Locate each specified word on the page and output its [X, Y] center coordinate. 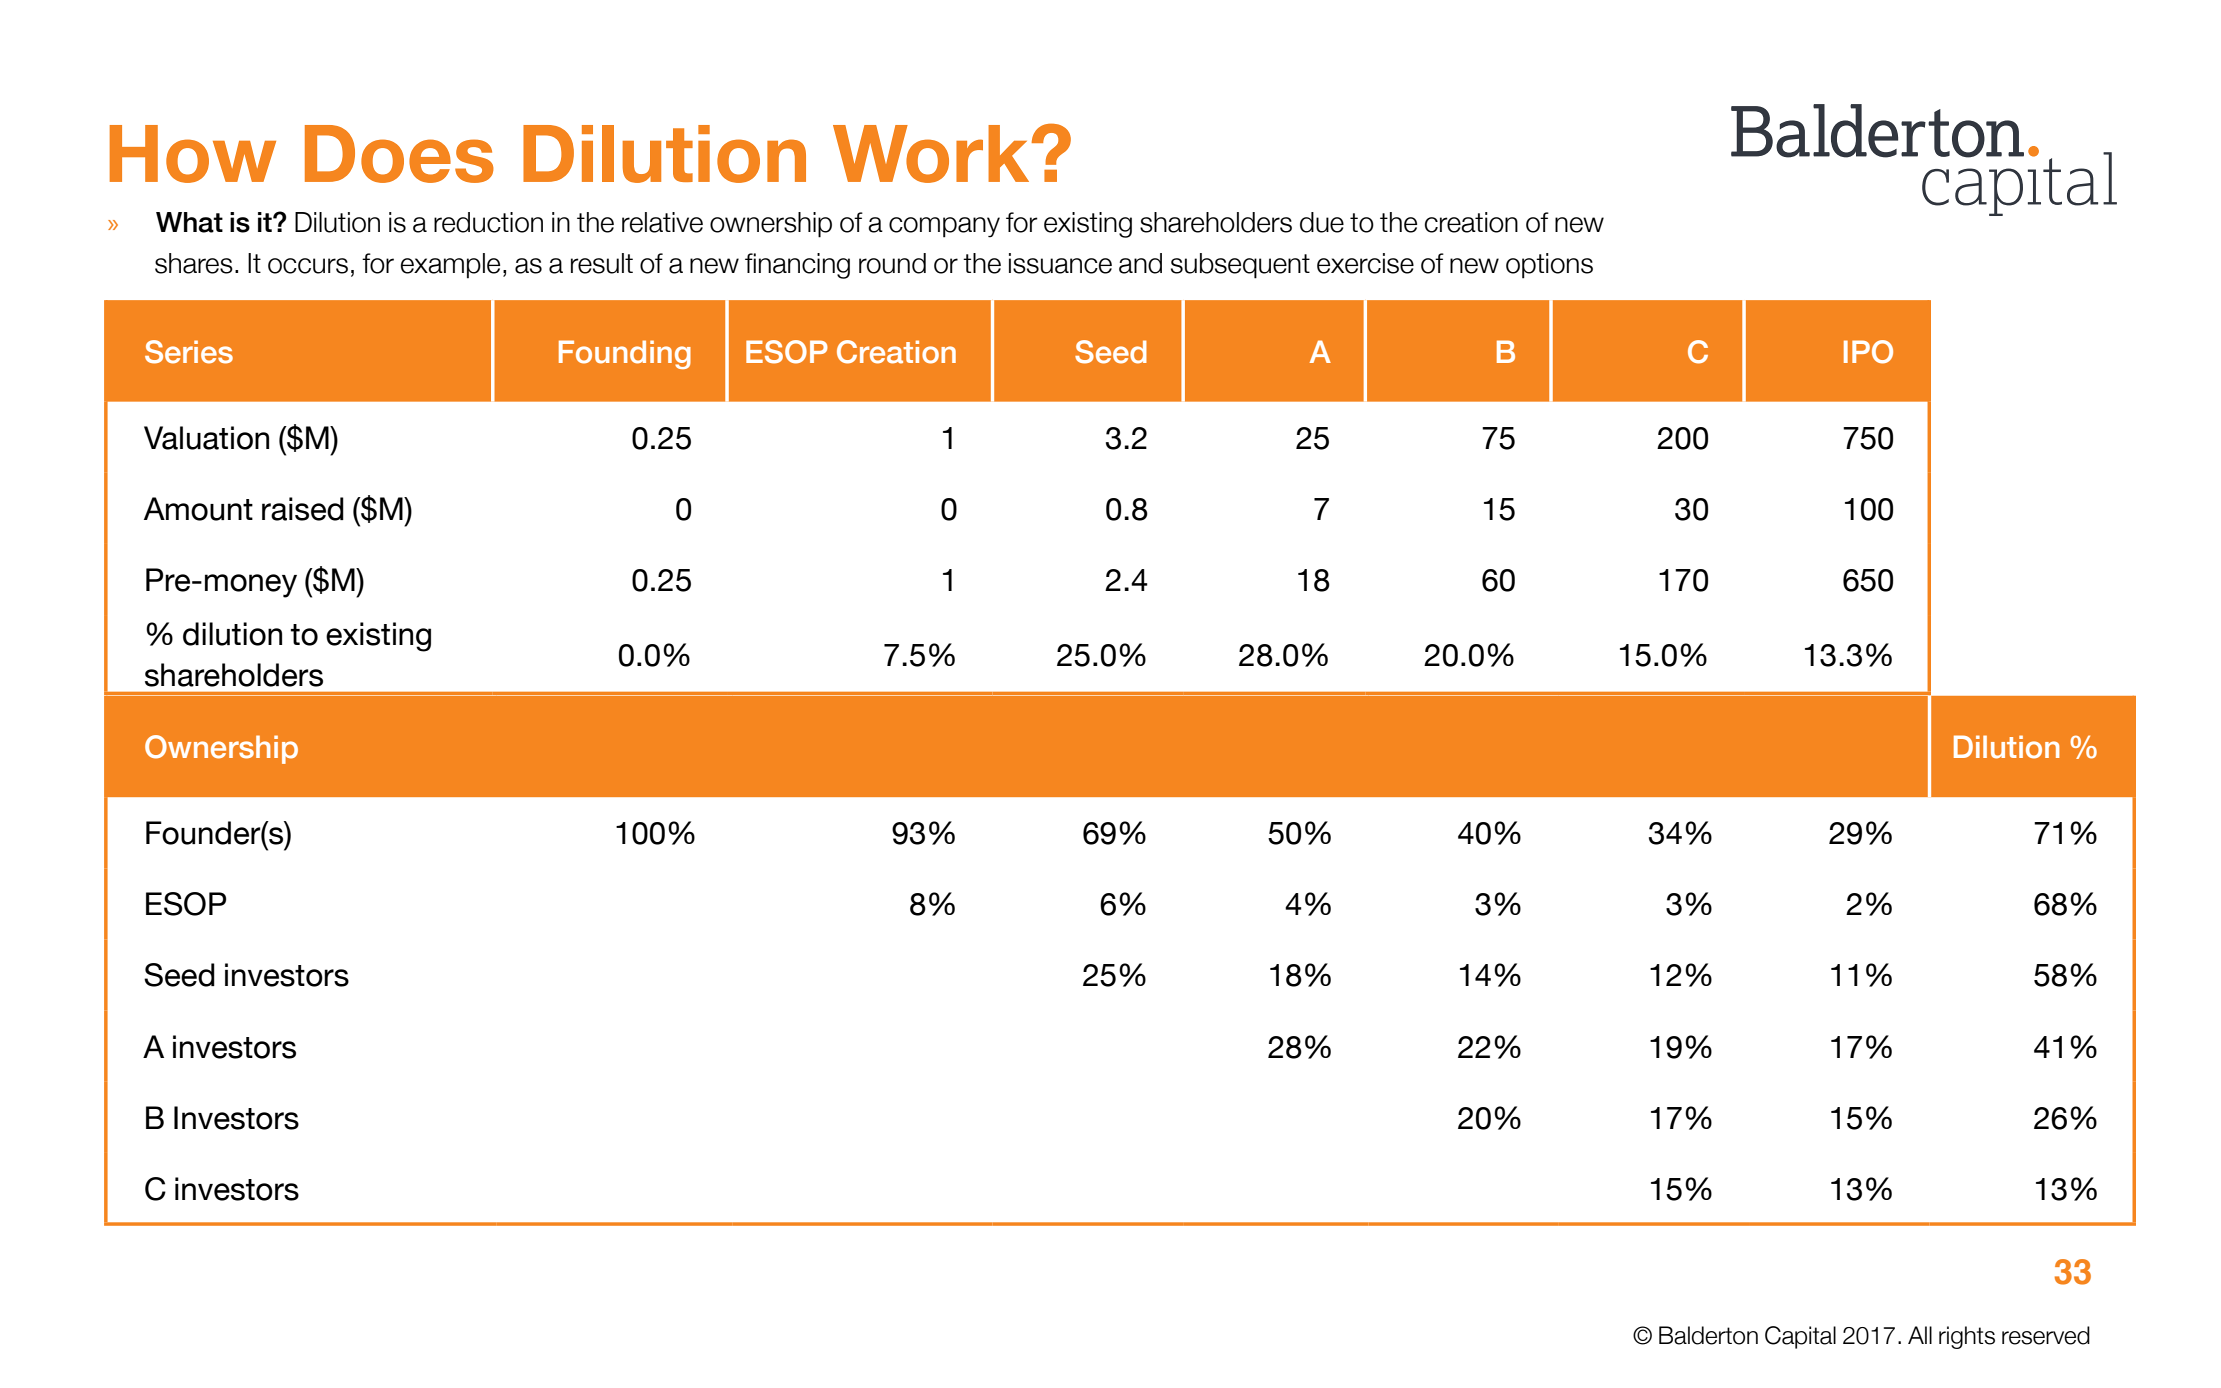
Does [399, 154]
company [944, 227]
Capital [1800, 1337]
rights [1967, 1337]
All [1920, 1335]
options [1549, 266]
